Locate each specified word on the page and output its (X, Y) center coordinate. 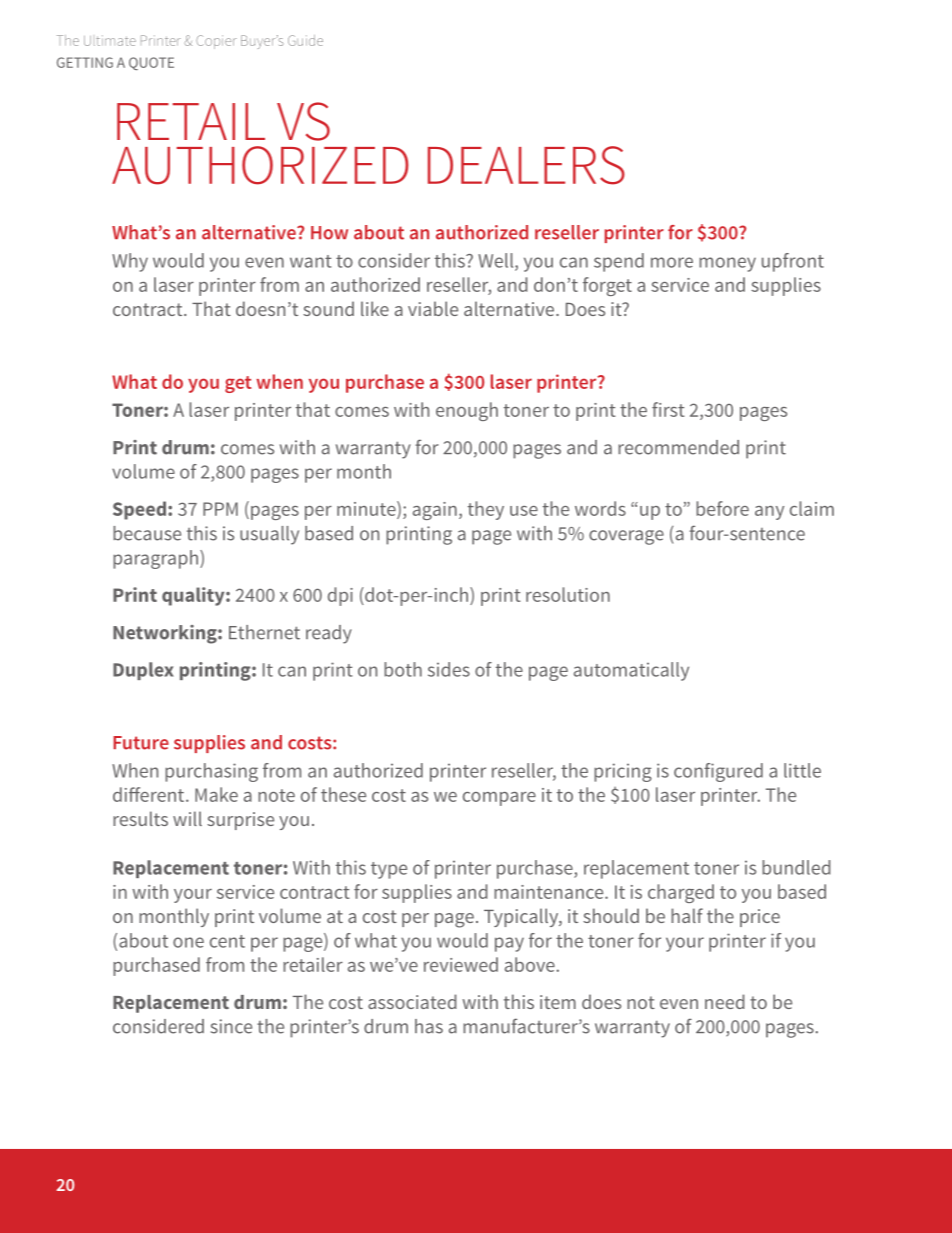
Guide (305, 40)
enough (467, 411)
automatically (631, 671)
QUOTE (151, 63)
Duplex (143, 671)
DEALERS (526, 165)
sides (449, 669)
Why (130, 262)
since (231, 1026)
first (668, 409)
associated (412, 1001)
